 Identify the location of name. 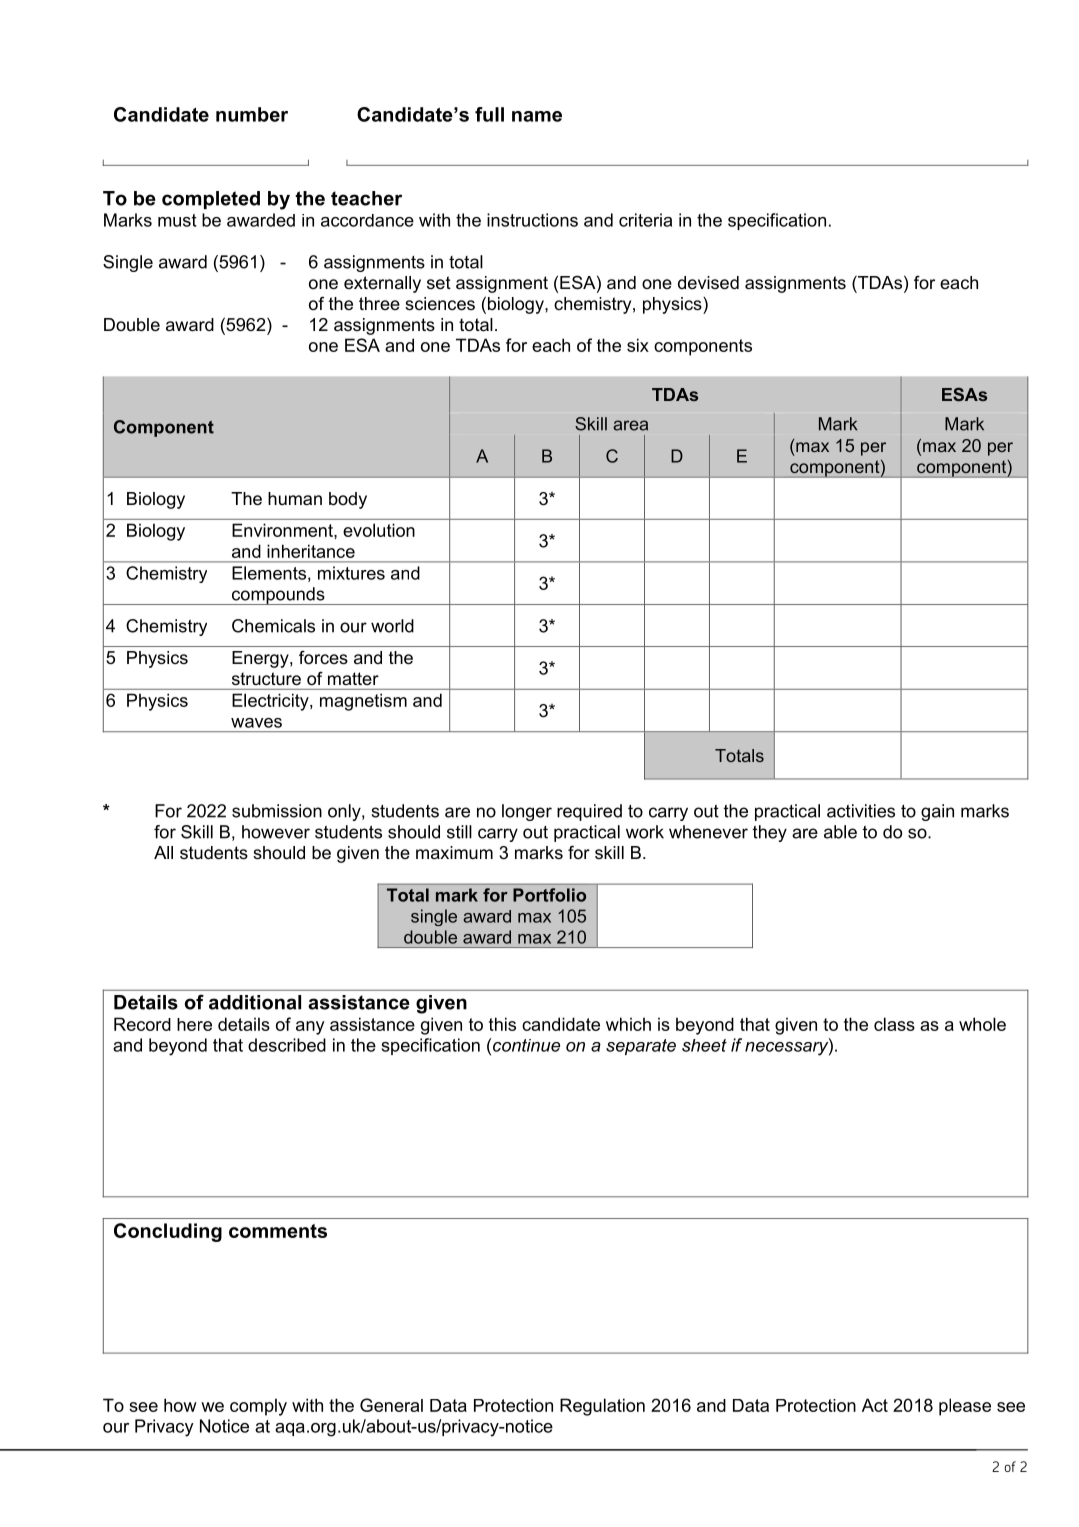
(537, 116).
